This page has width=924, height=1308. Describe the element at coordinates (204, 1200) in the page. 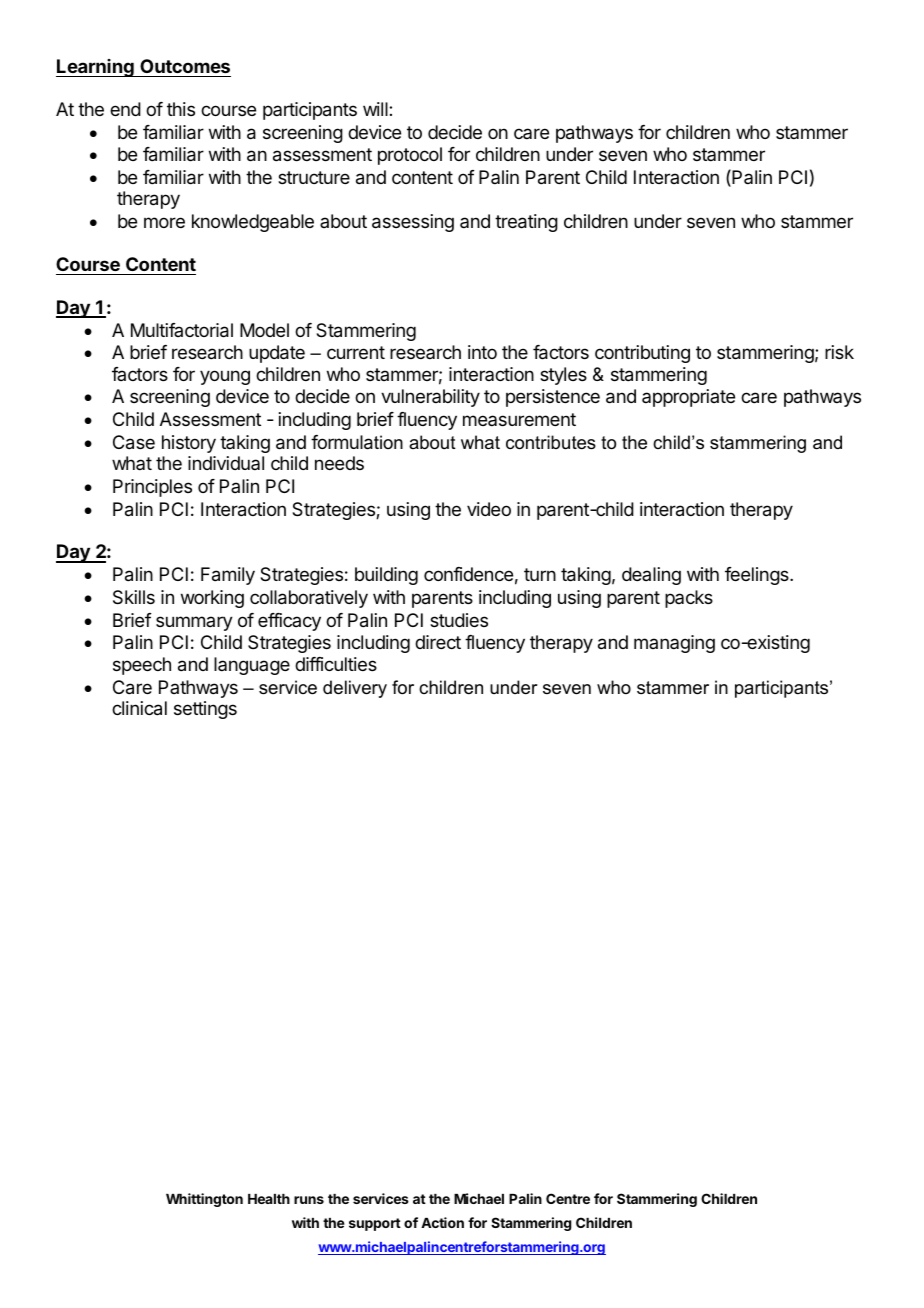

I see `Whittington` at that location.
